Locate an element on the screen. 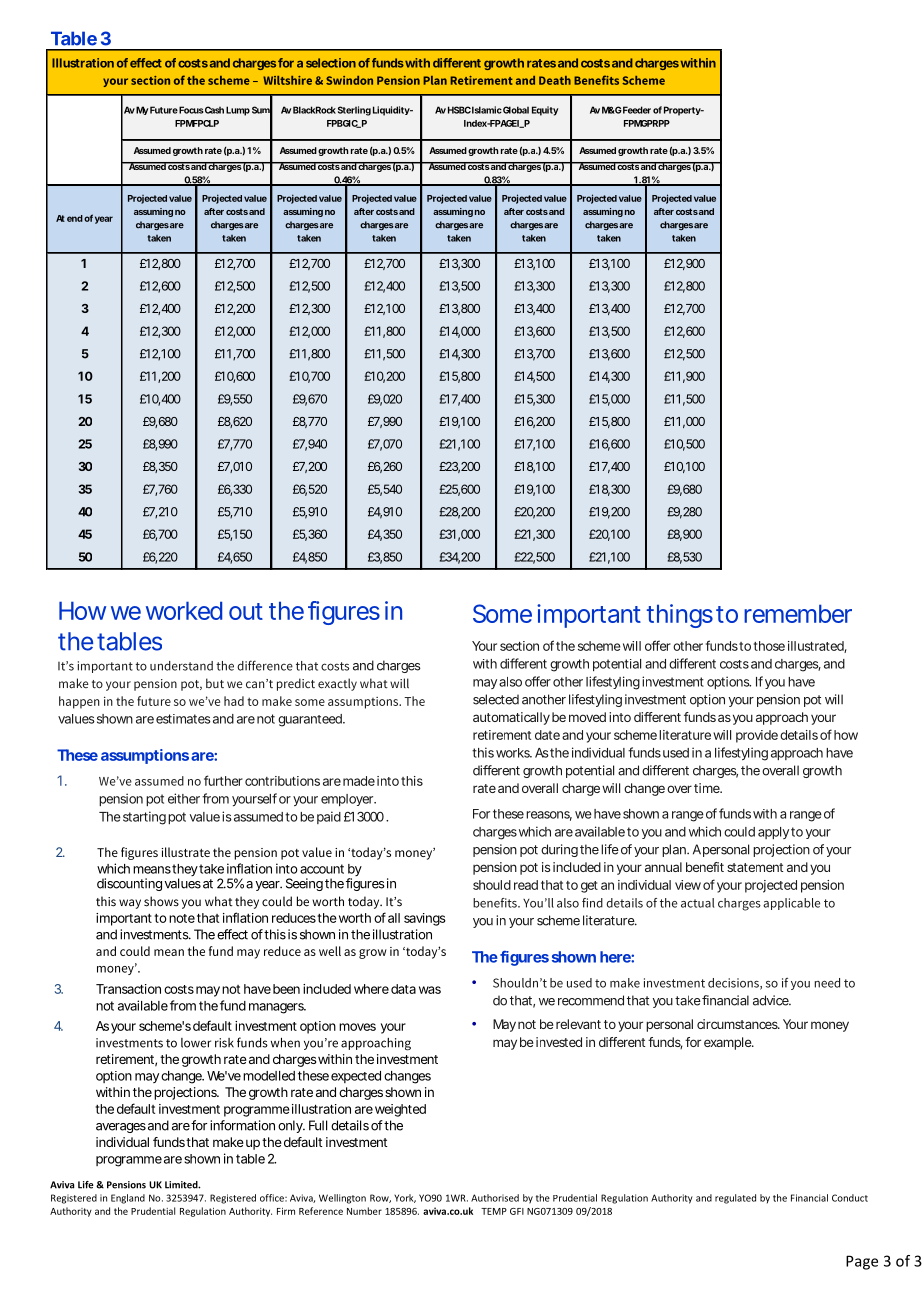  statement is located at coordinates (755, 867).
